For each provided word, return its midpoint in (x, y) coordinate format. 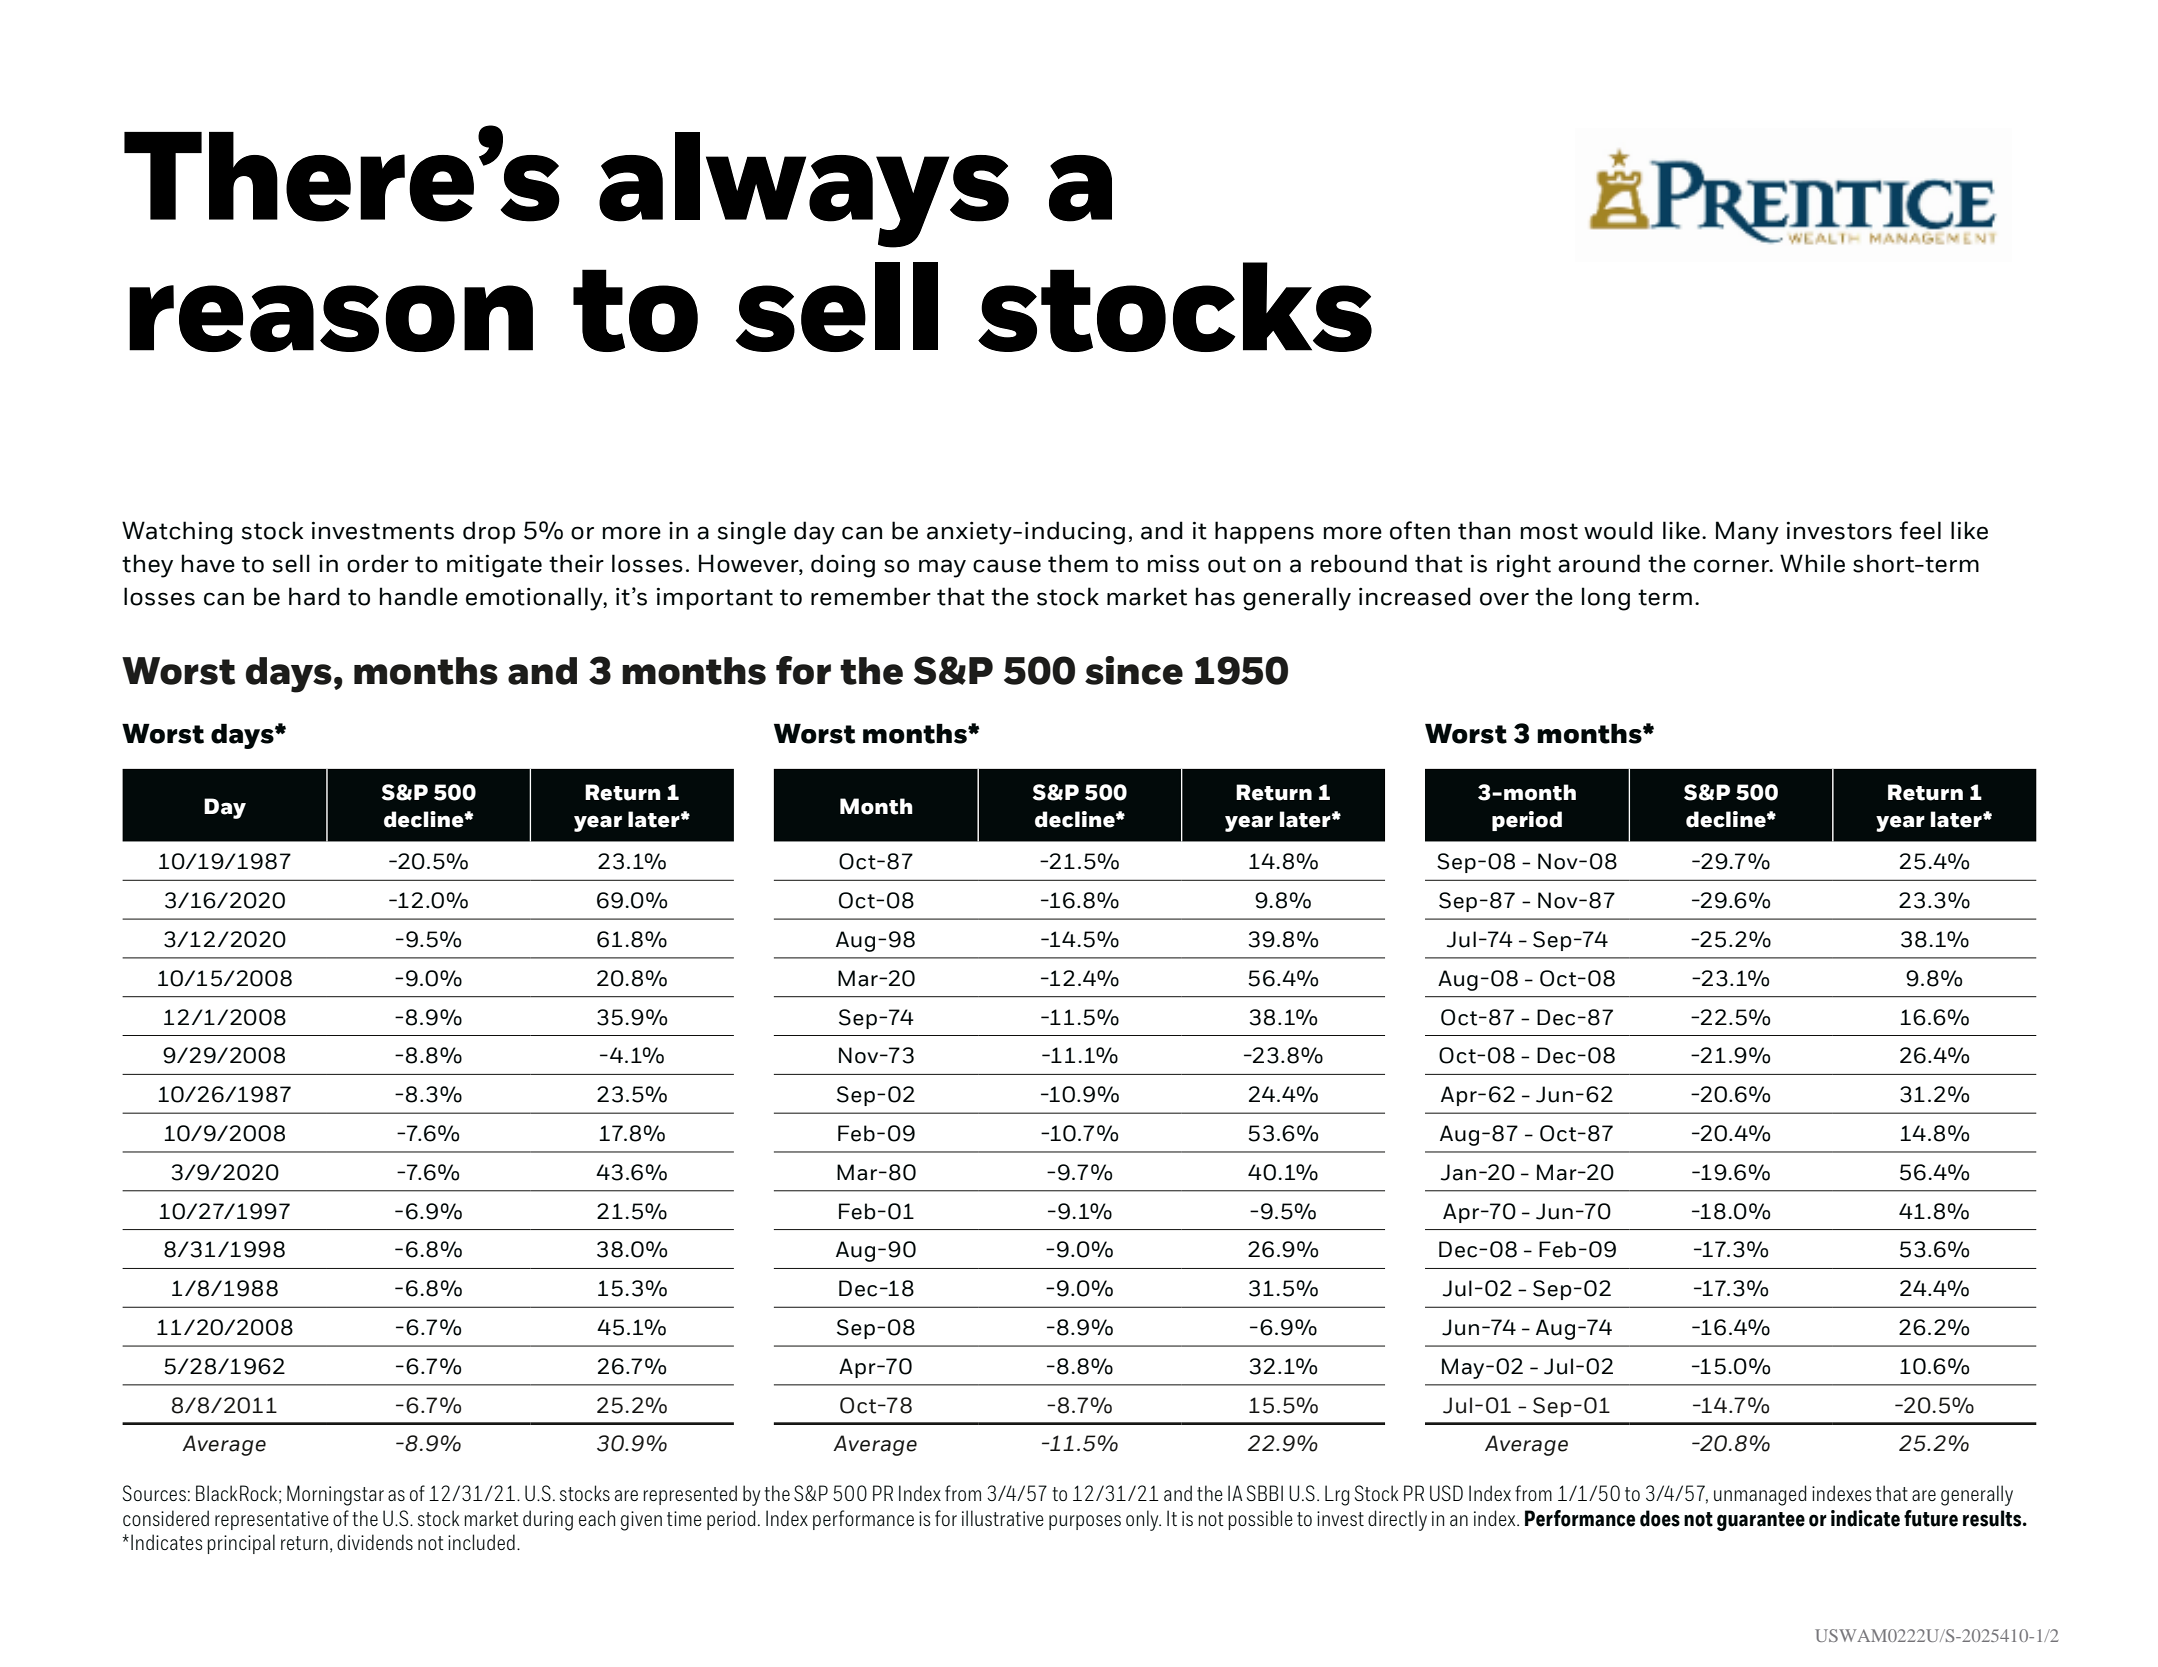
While (1812, 563)
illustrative (1003, 1518)
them (1078, 563)
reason (331, 318)
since (1134, 670)
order (378, 563)
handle (419, 596)
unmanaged (1760, 1495)
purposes (1085, 1522)
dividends (375, 1542)
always (804, 190)
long (1606, 599)
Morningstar (335, 1495)
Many (1747, 533)
